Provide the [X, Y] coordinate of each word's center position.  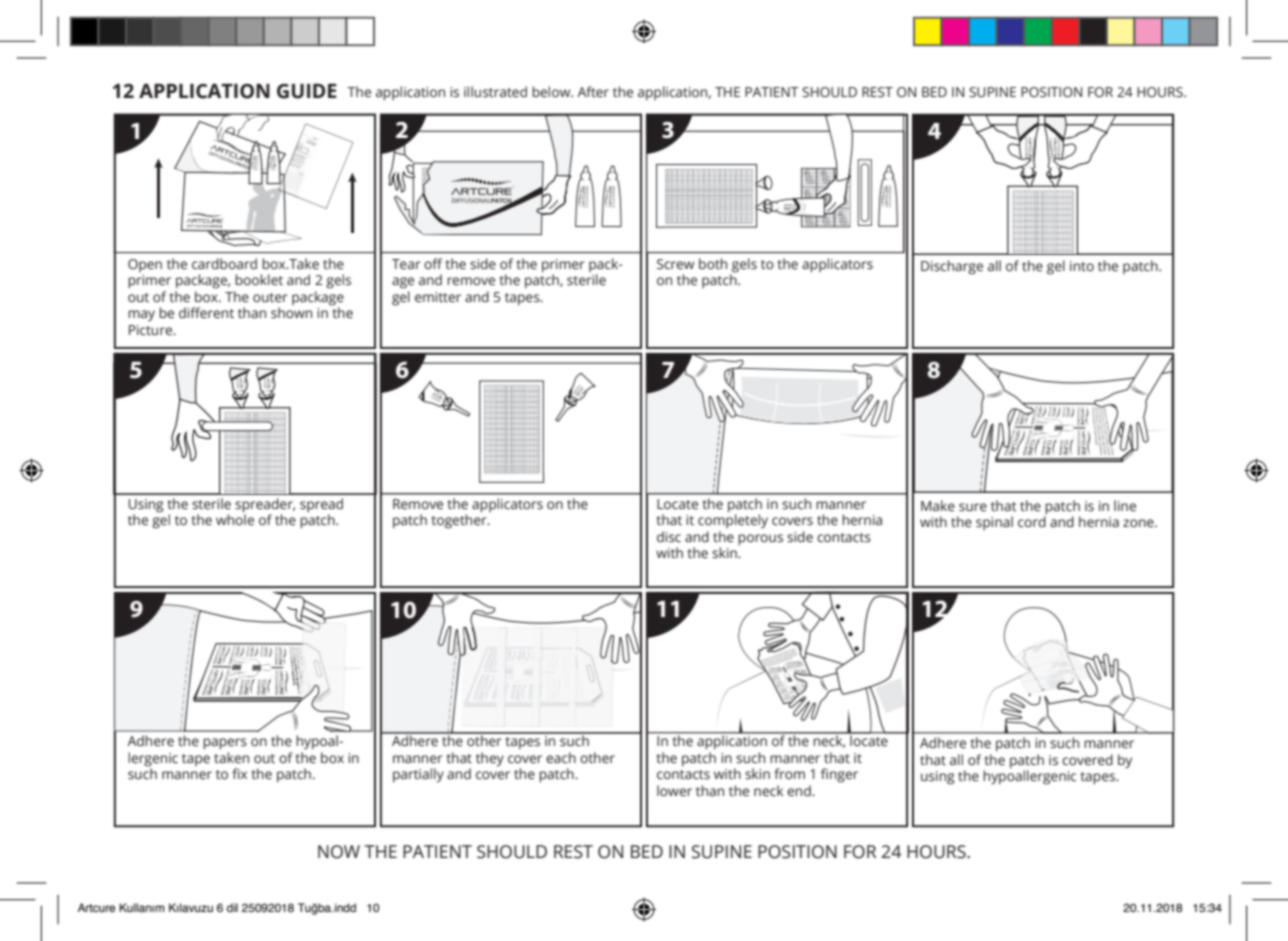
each [561, 758]
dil [232, 907]
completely [733, 521]
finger [839, 775]
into [1082, 266]
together [460, 521]
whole [235, 520]
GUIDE [307, 91]
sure [973, 507]
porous [760, 539]
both [713, 263]
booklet [259, 279]
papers [225, 743]
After [593, 91]
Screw [675, 264]
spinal [994, 523]
